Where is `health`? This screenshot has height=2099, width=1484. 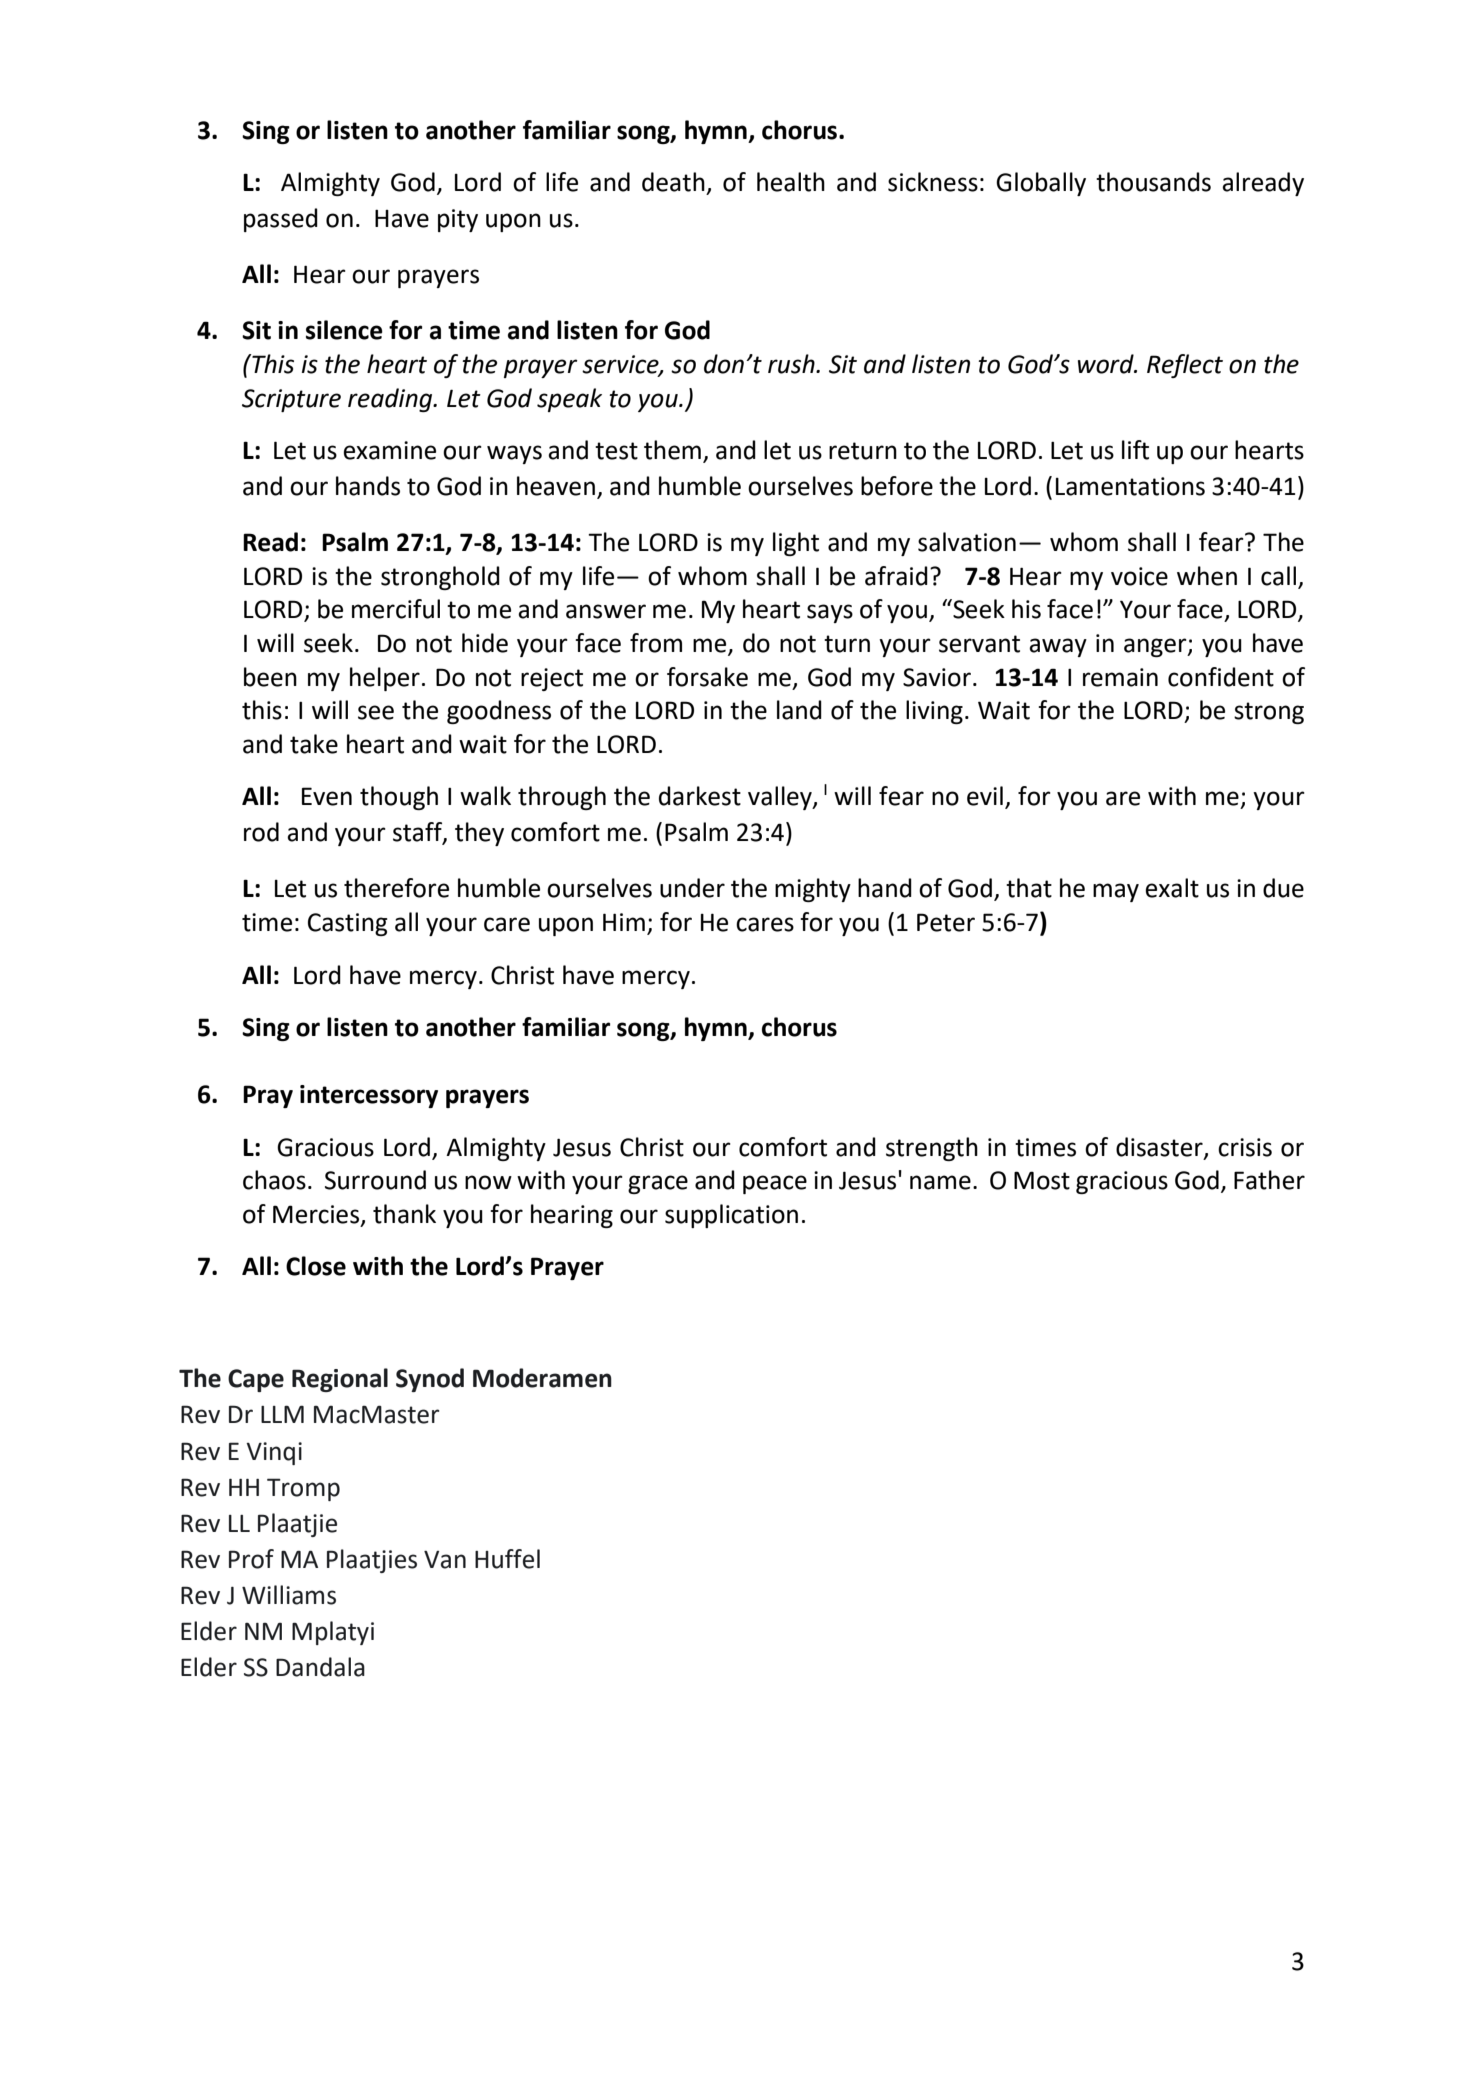
health is located at coordinates (791, 182).
